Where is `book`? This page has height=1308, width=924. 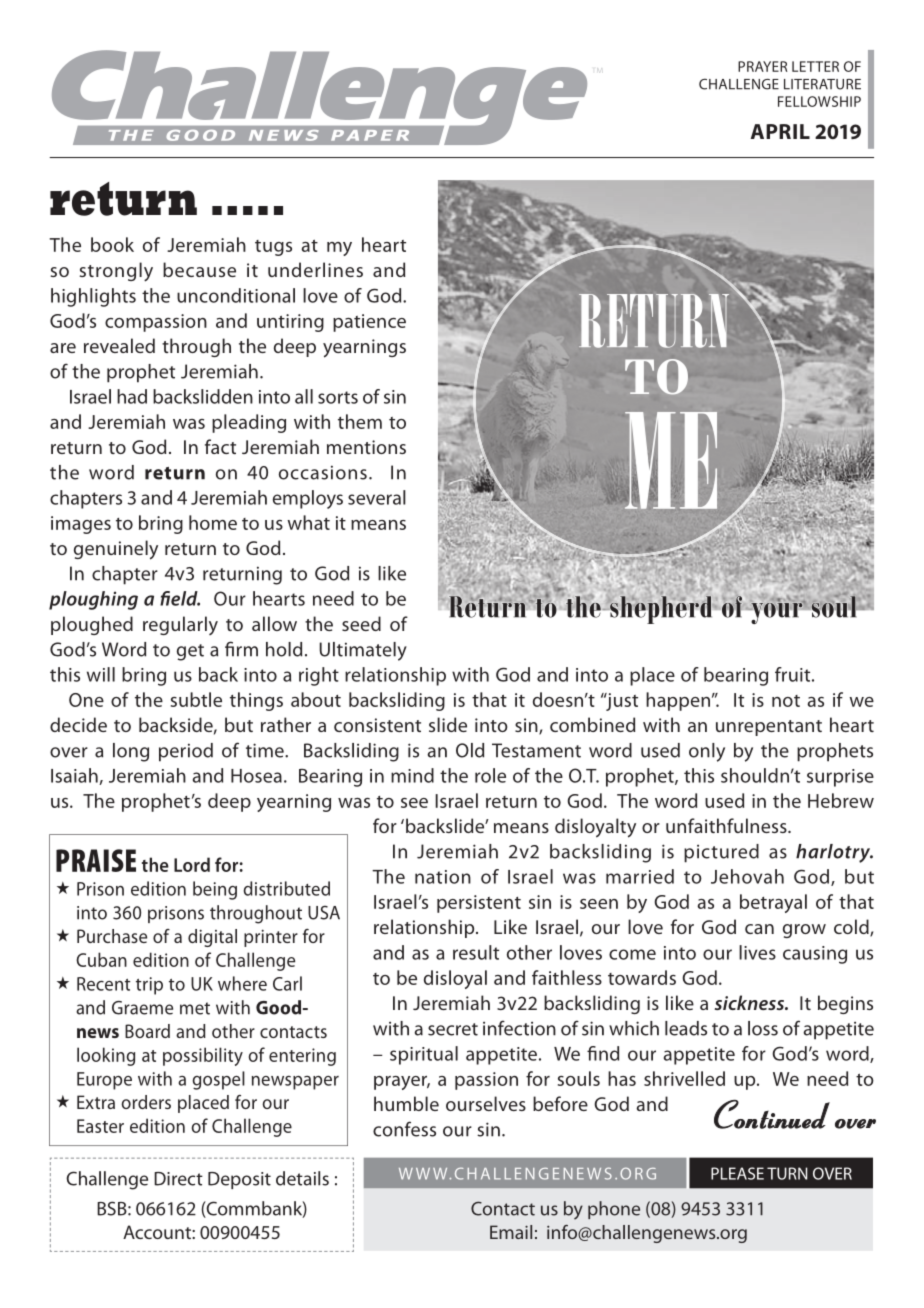
book is located at coordinates (112, 244).
